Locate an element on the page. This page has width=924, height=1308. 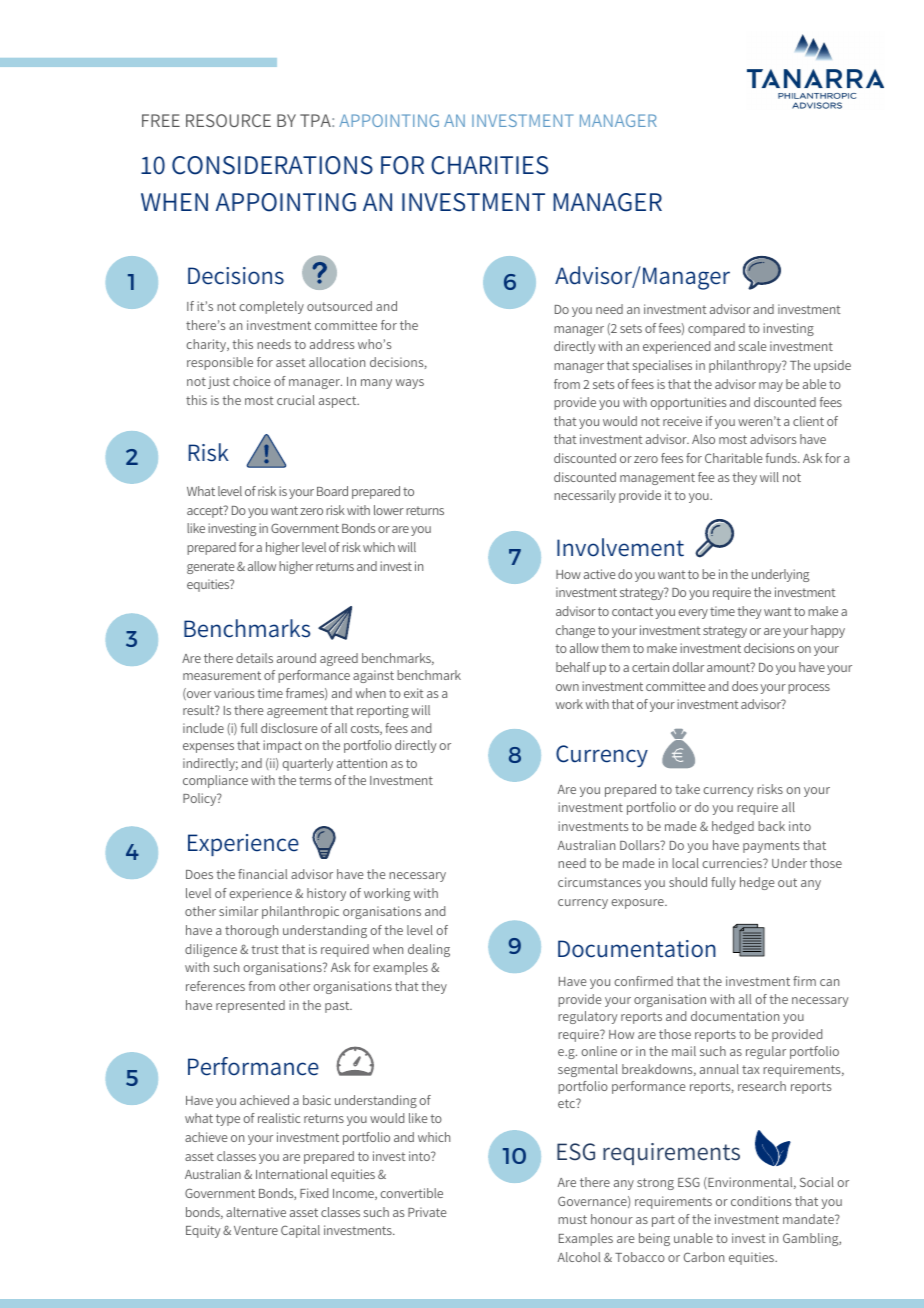
behalf is located at coordinates (573, 667).
